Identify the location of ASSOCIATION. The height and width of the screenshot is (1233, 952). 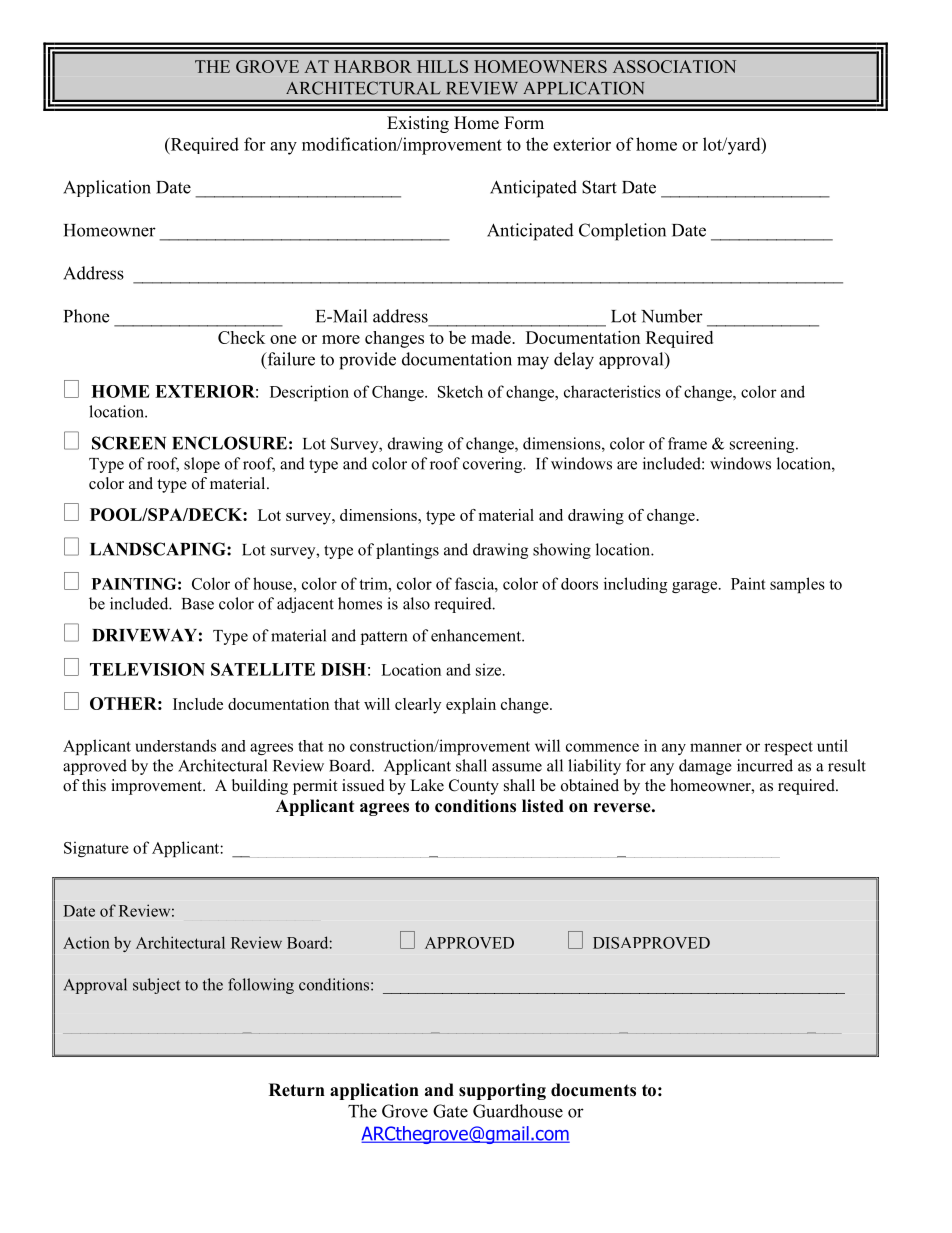
(674, 66).
